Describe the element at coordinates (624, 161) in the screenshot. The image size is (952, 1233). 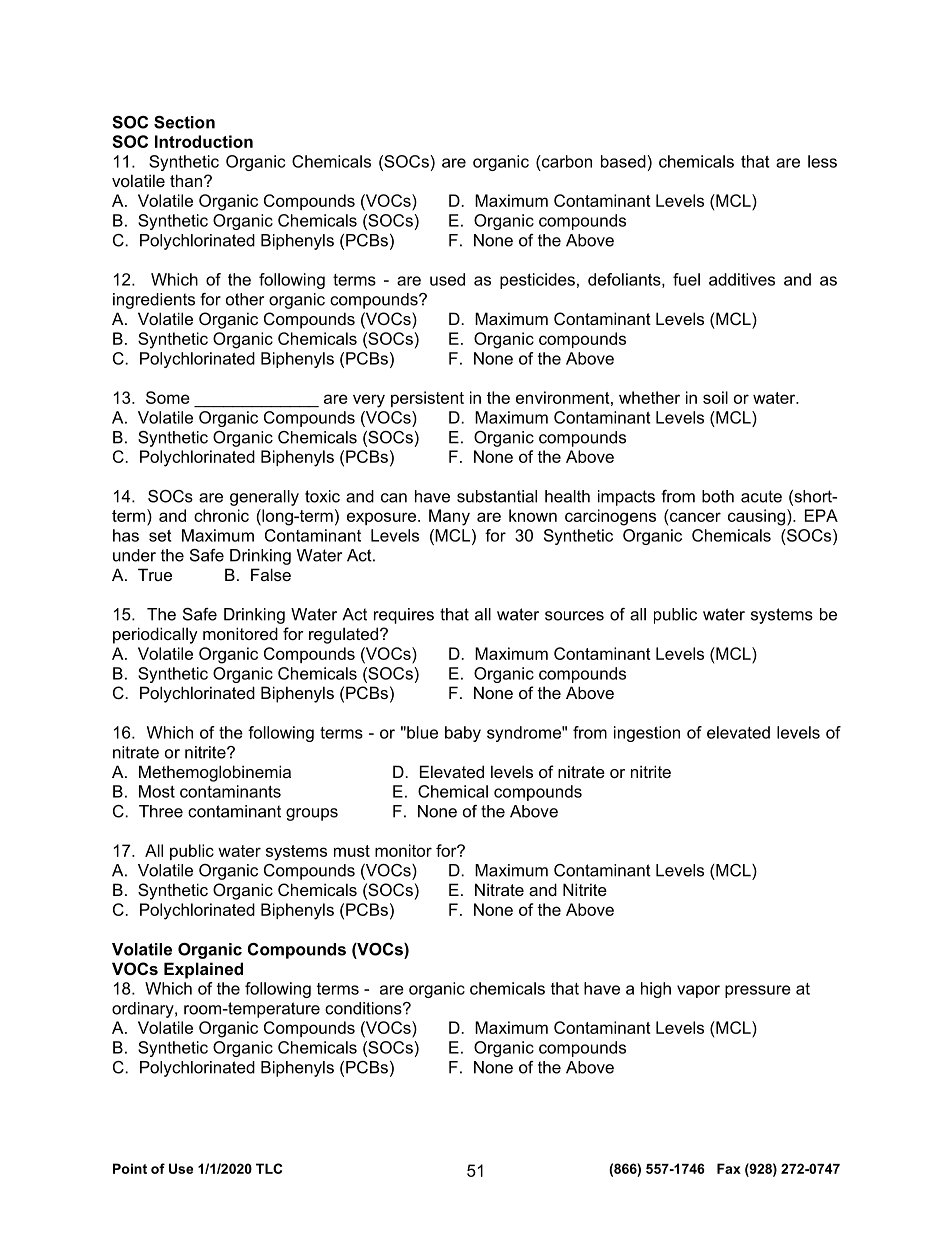
I see `based` at that location.
